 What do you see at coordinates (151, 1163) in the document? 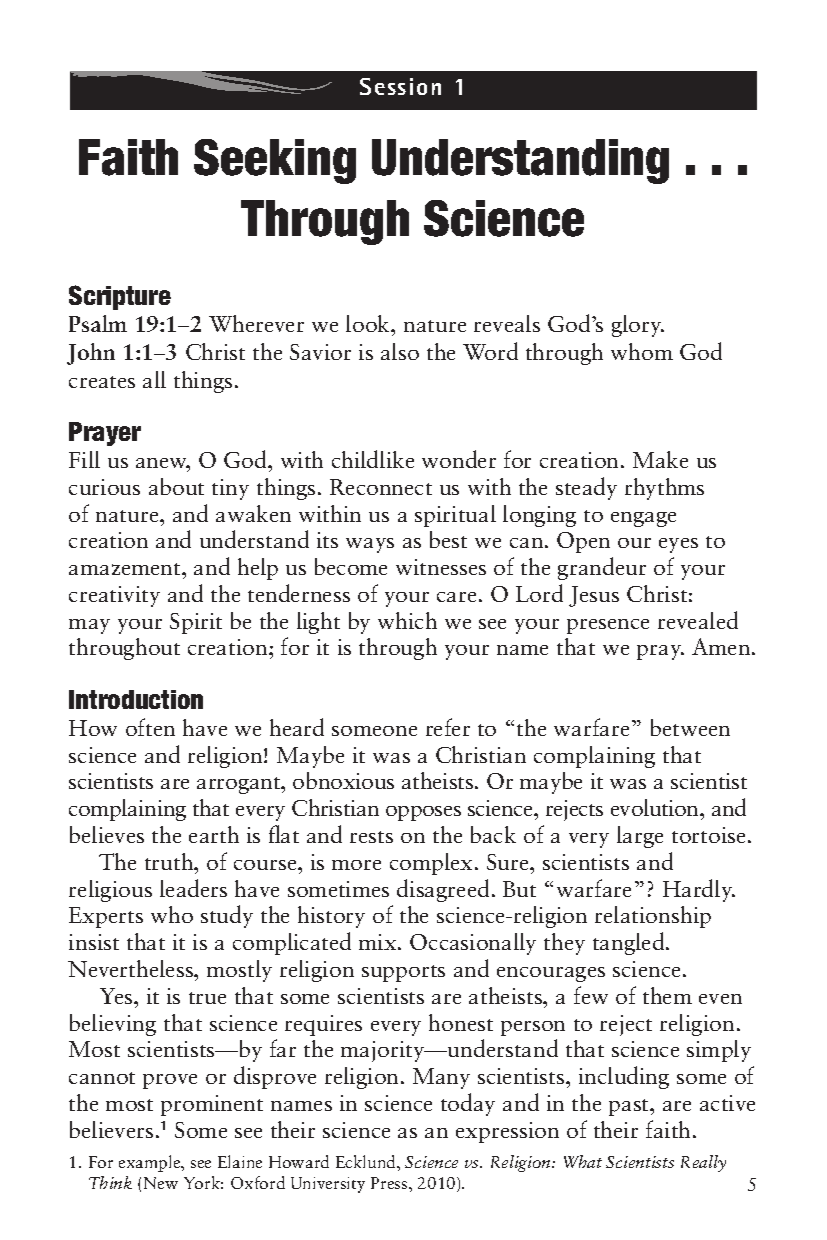
I see `example` at bounding box center [151, 1163].
